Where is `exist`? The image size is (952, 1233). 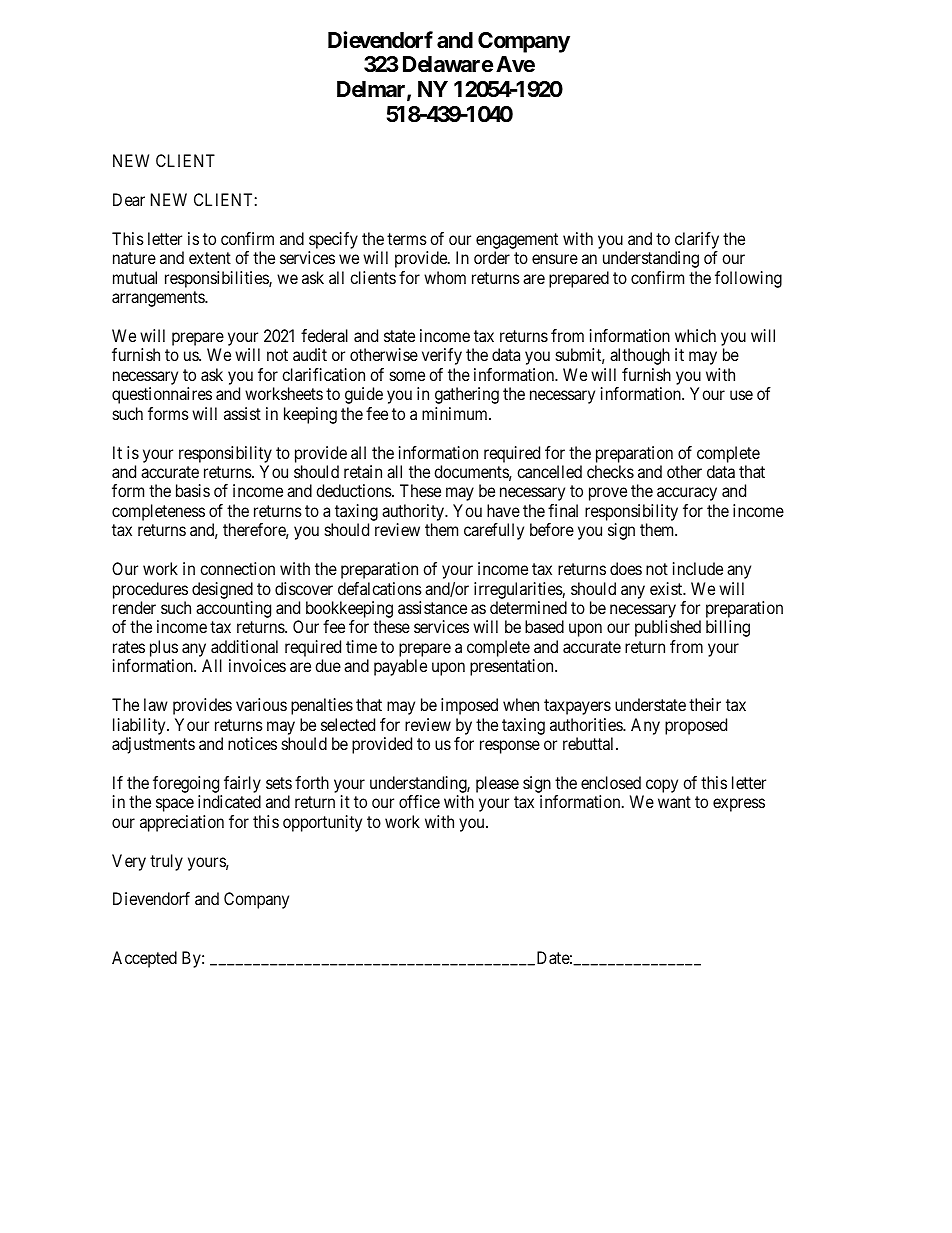
exist is located at coordinates (667, 588).
